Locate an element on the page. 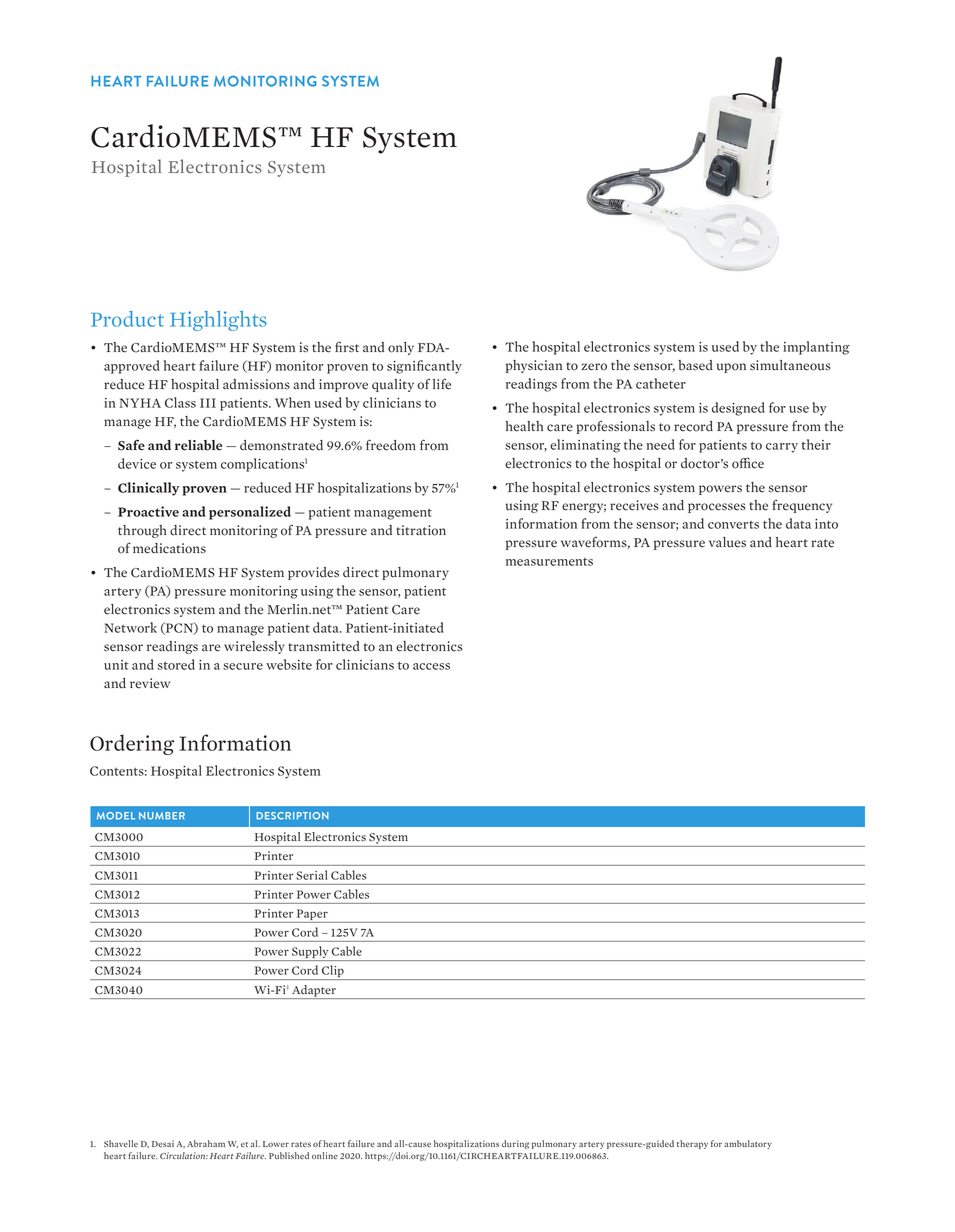 The height and width of the image is (1232, 955). significantly is located at coordinates (424, 367).
